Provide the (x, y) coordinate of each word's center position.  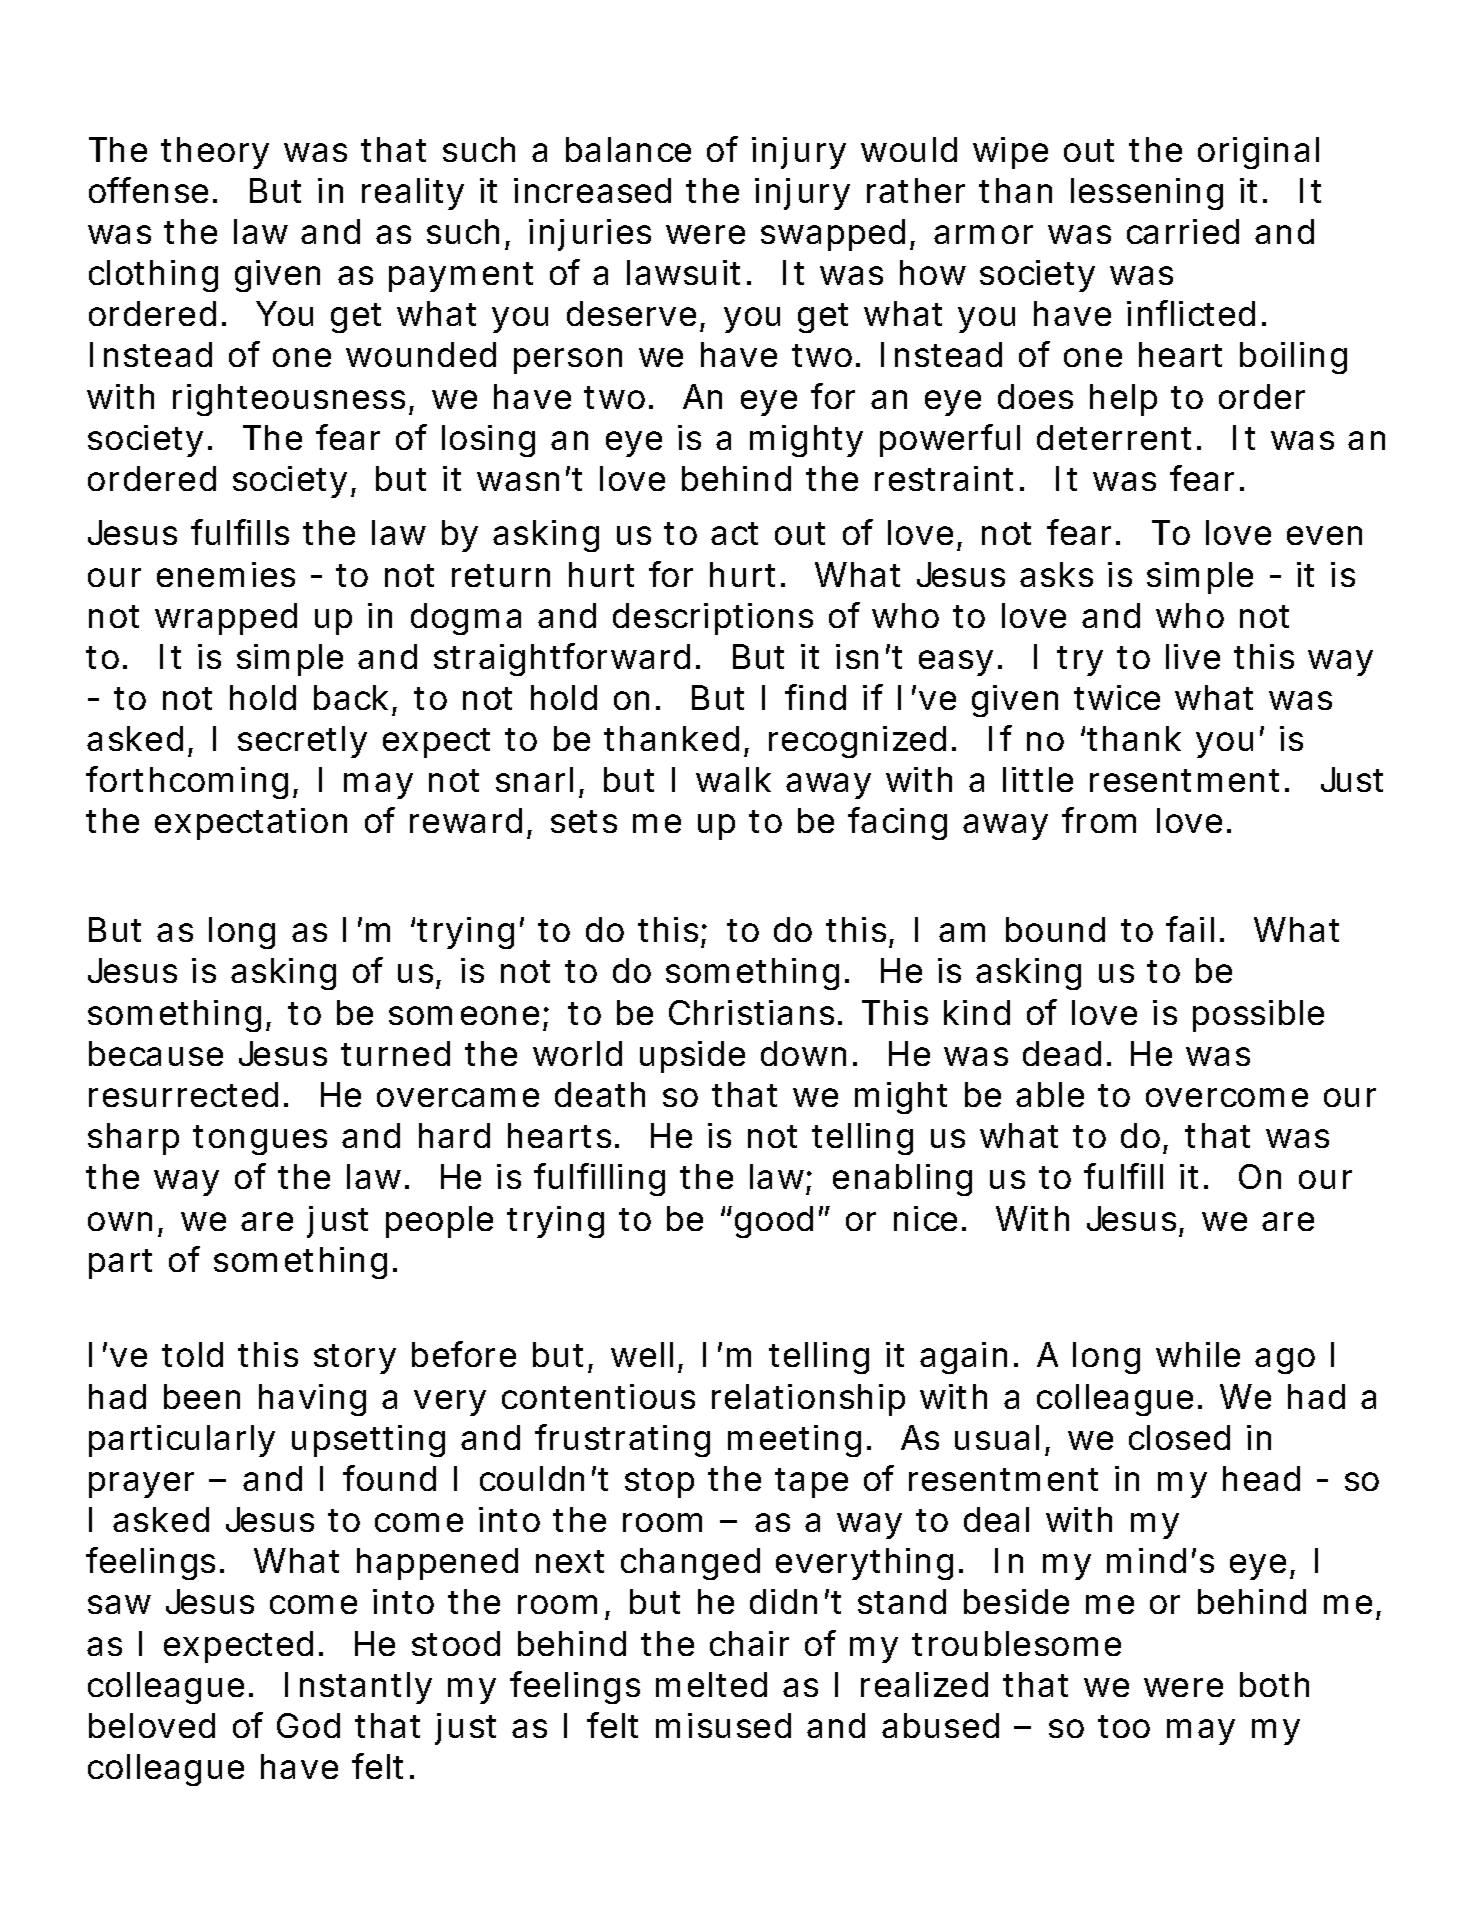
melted (711, 1684)
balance (628, 149)
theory (215, 153)
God (308, 1725)
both (1274, 1684)
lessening (1147, 194)
